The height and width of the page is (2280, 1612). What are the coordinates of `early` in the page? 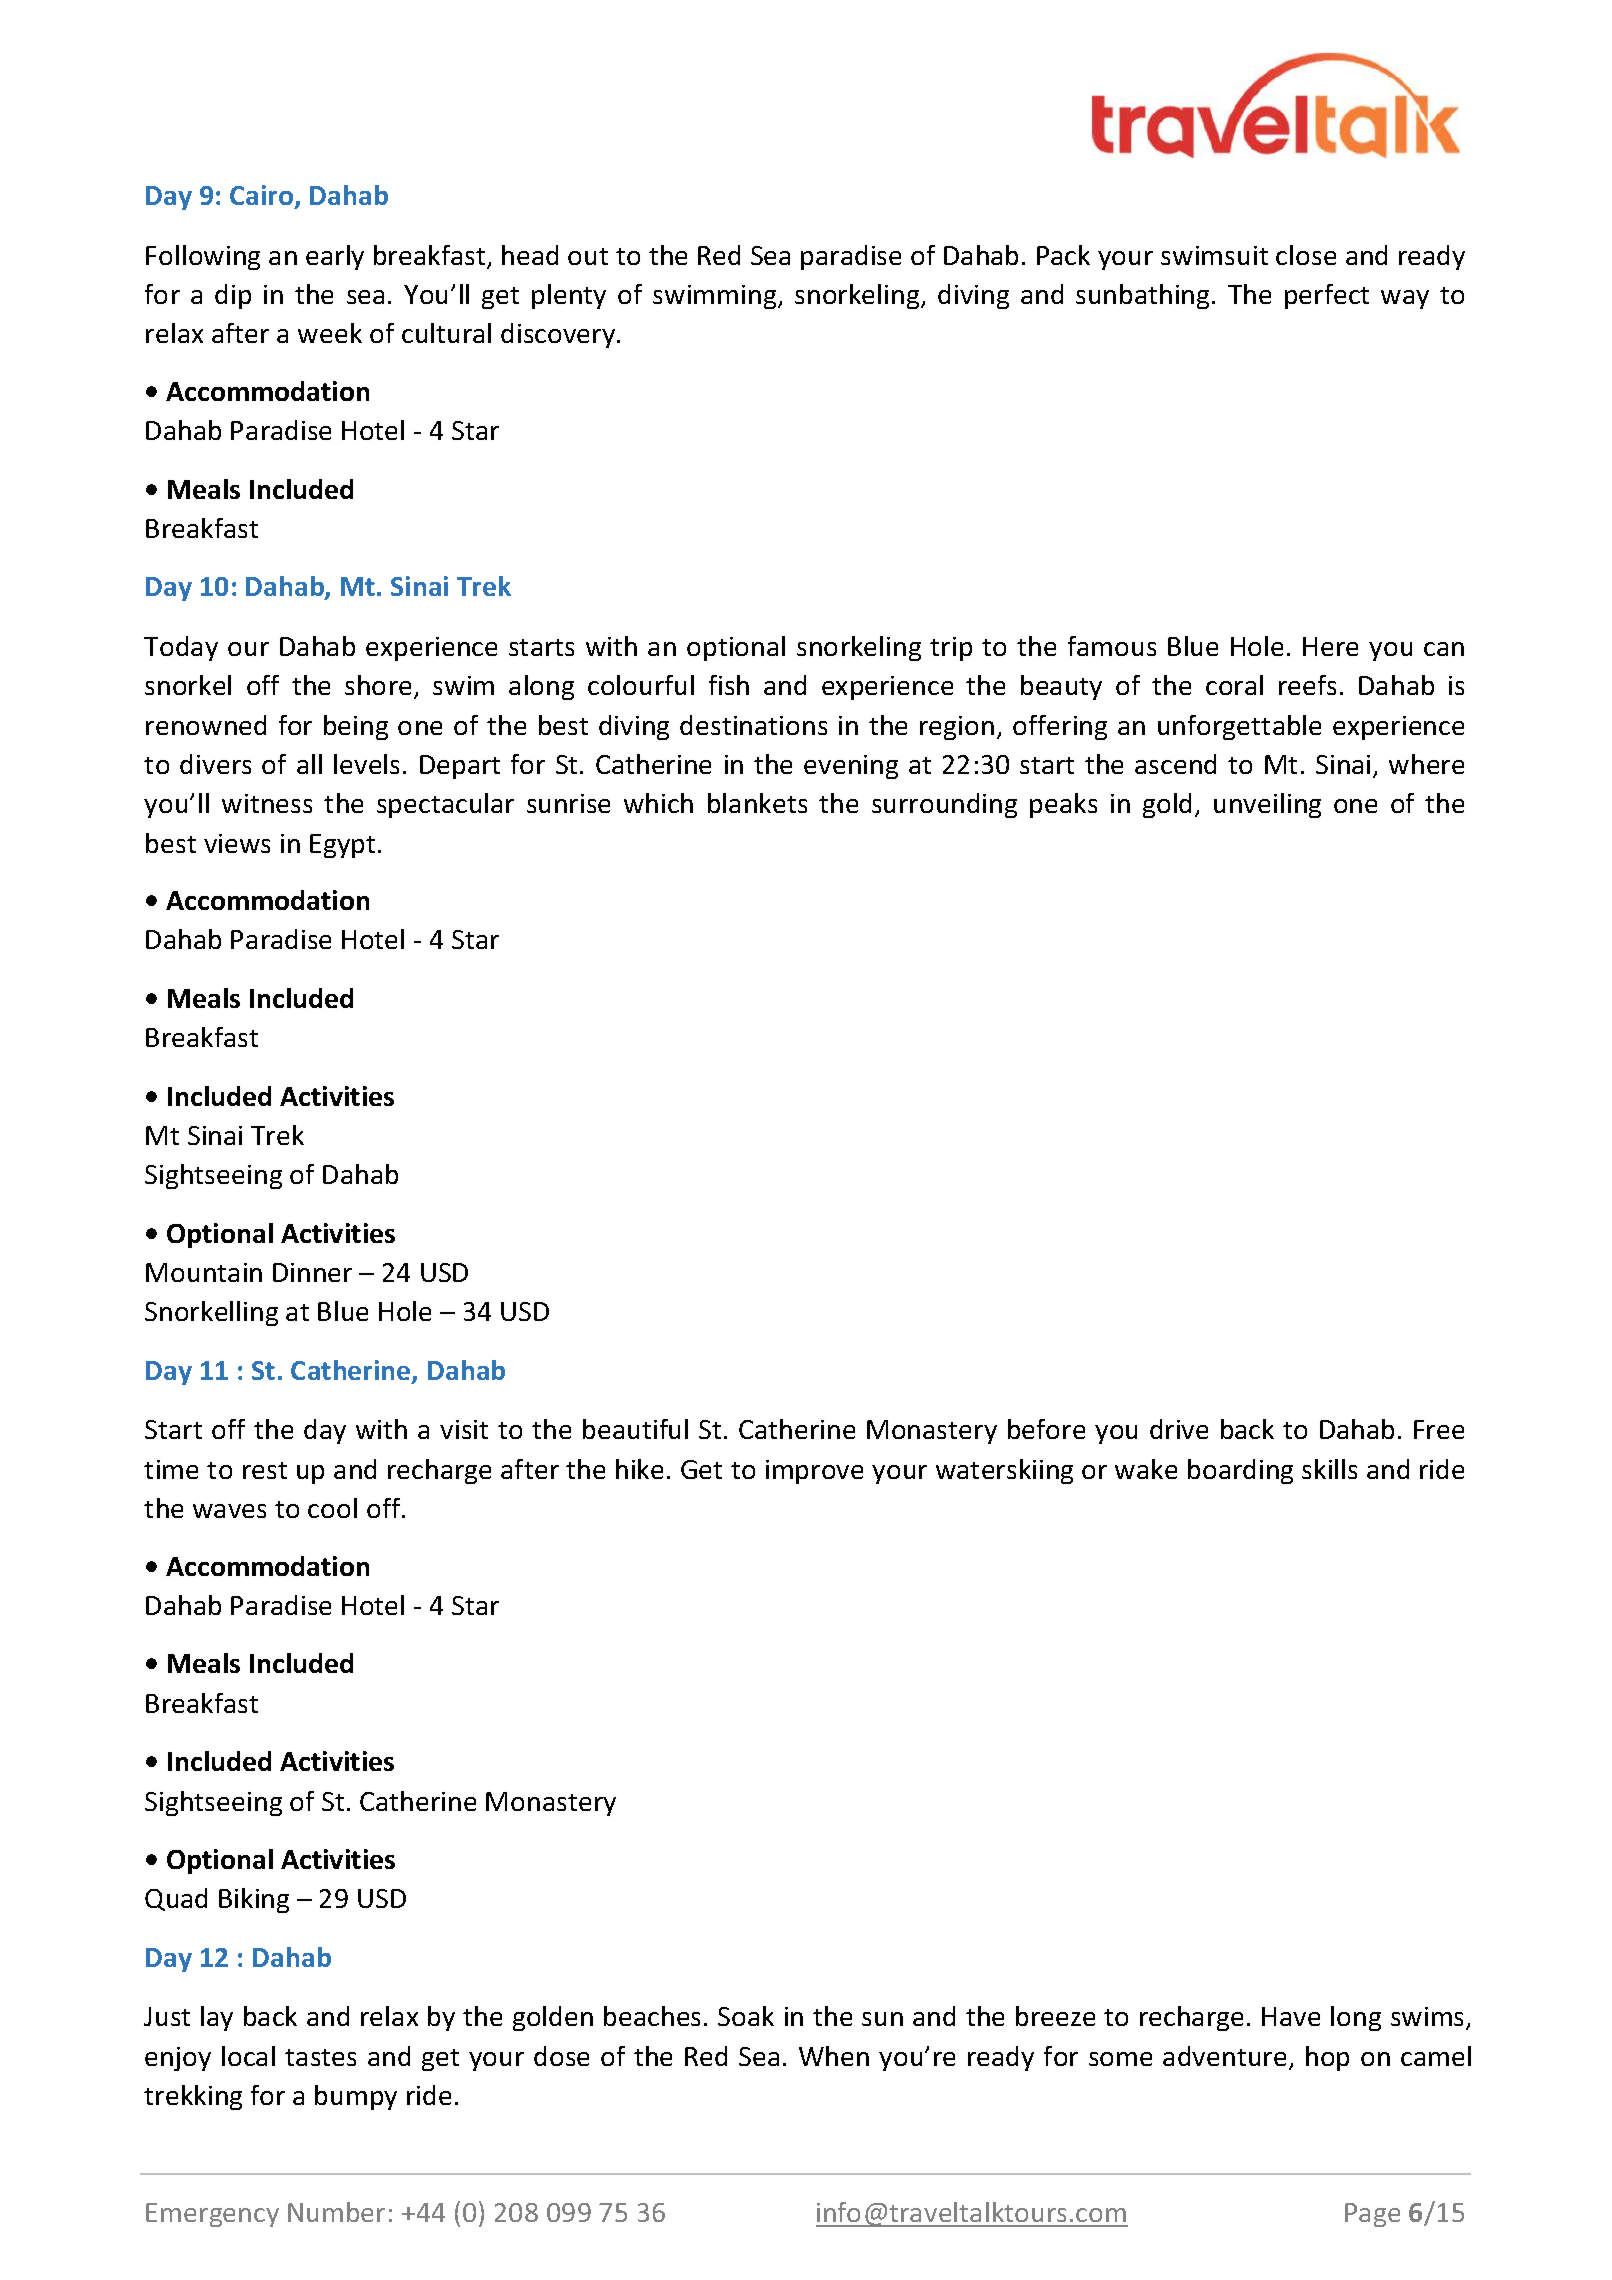 It's located at (335, 257).
